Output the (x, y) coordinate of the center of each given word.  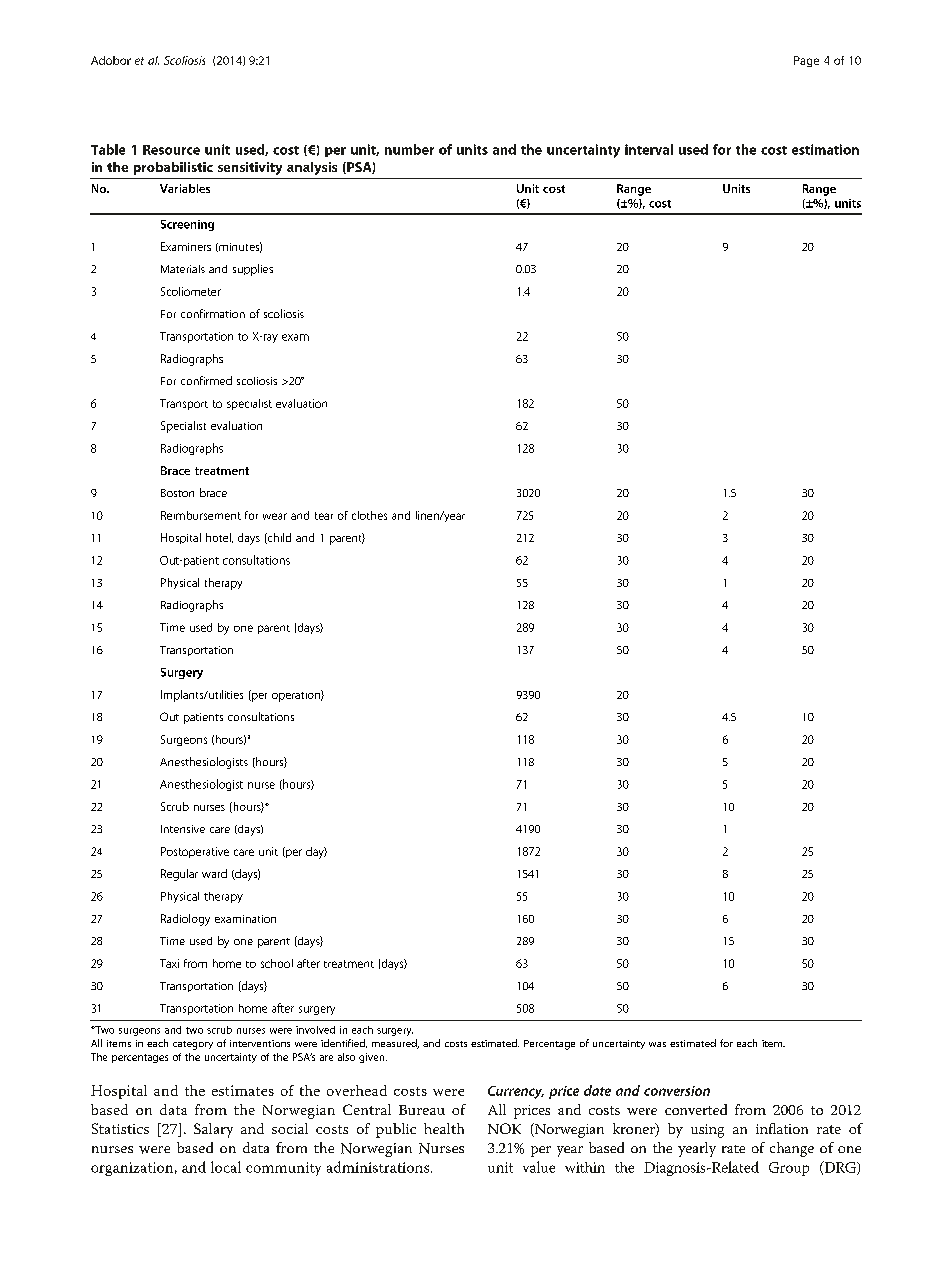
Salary (213, 1130)
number (409, 149)
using (707, 1131)
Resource (171, 150)
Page (806, 61)
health (444, 1128)
